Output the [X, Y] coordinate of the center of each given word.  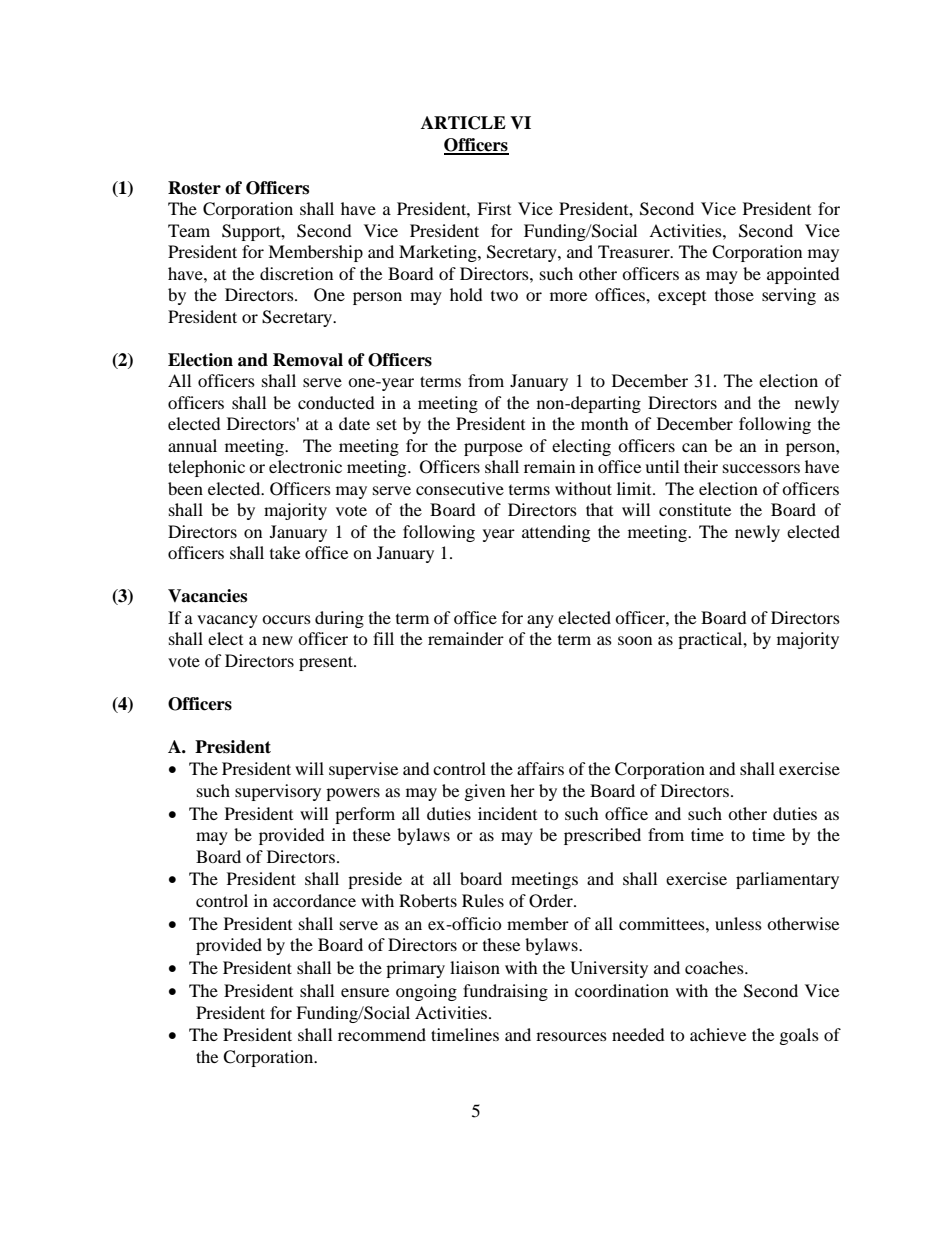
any [540, 621]
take [285, 552]
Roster [194, 188]
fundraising [505, 992]
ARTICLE [463, 123]
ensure [365, 992]
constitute [695, 509]
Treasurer [635, 251]
